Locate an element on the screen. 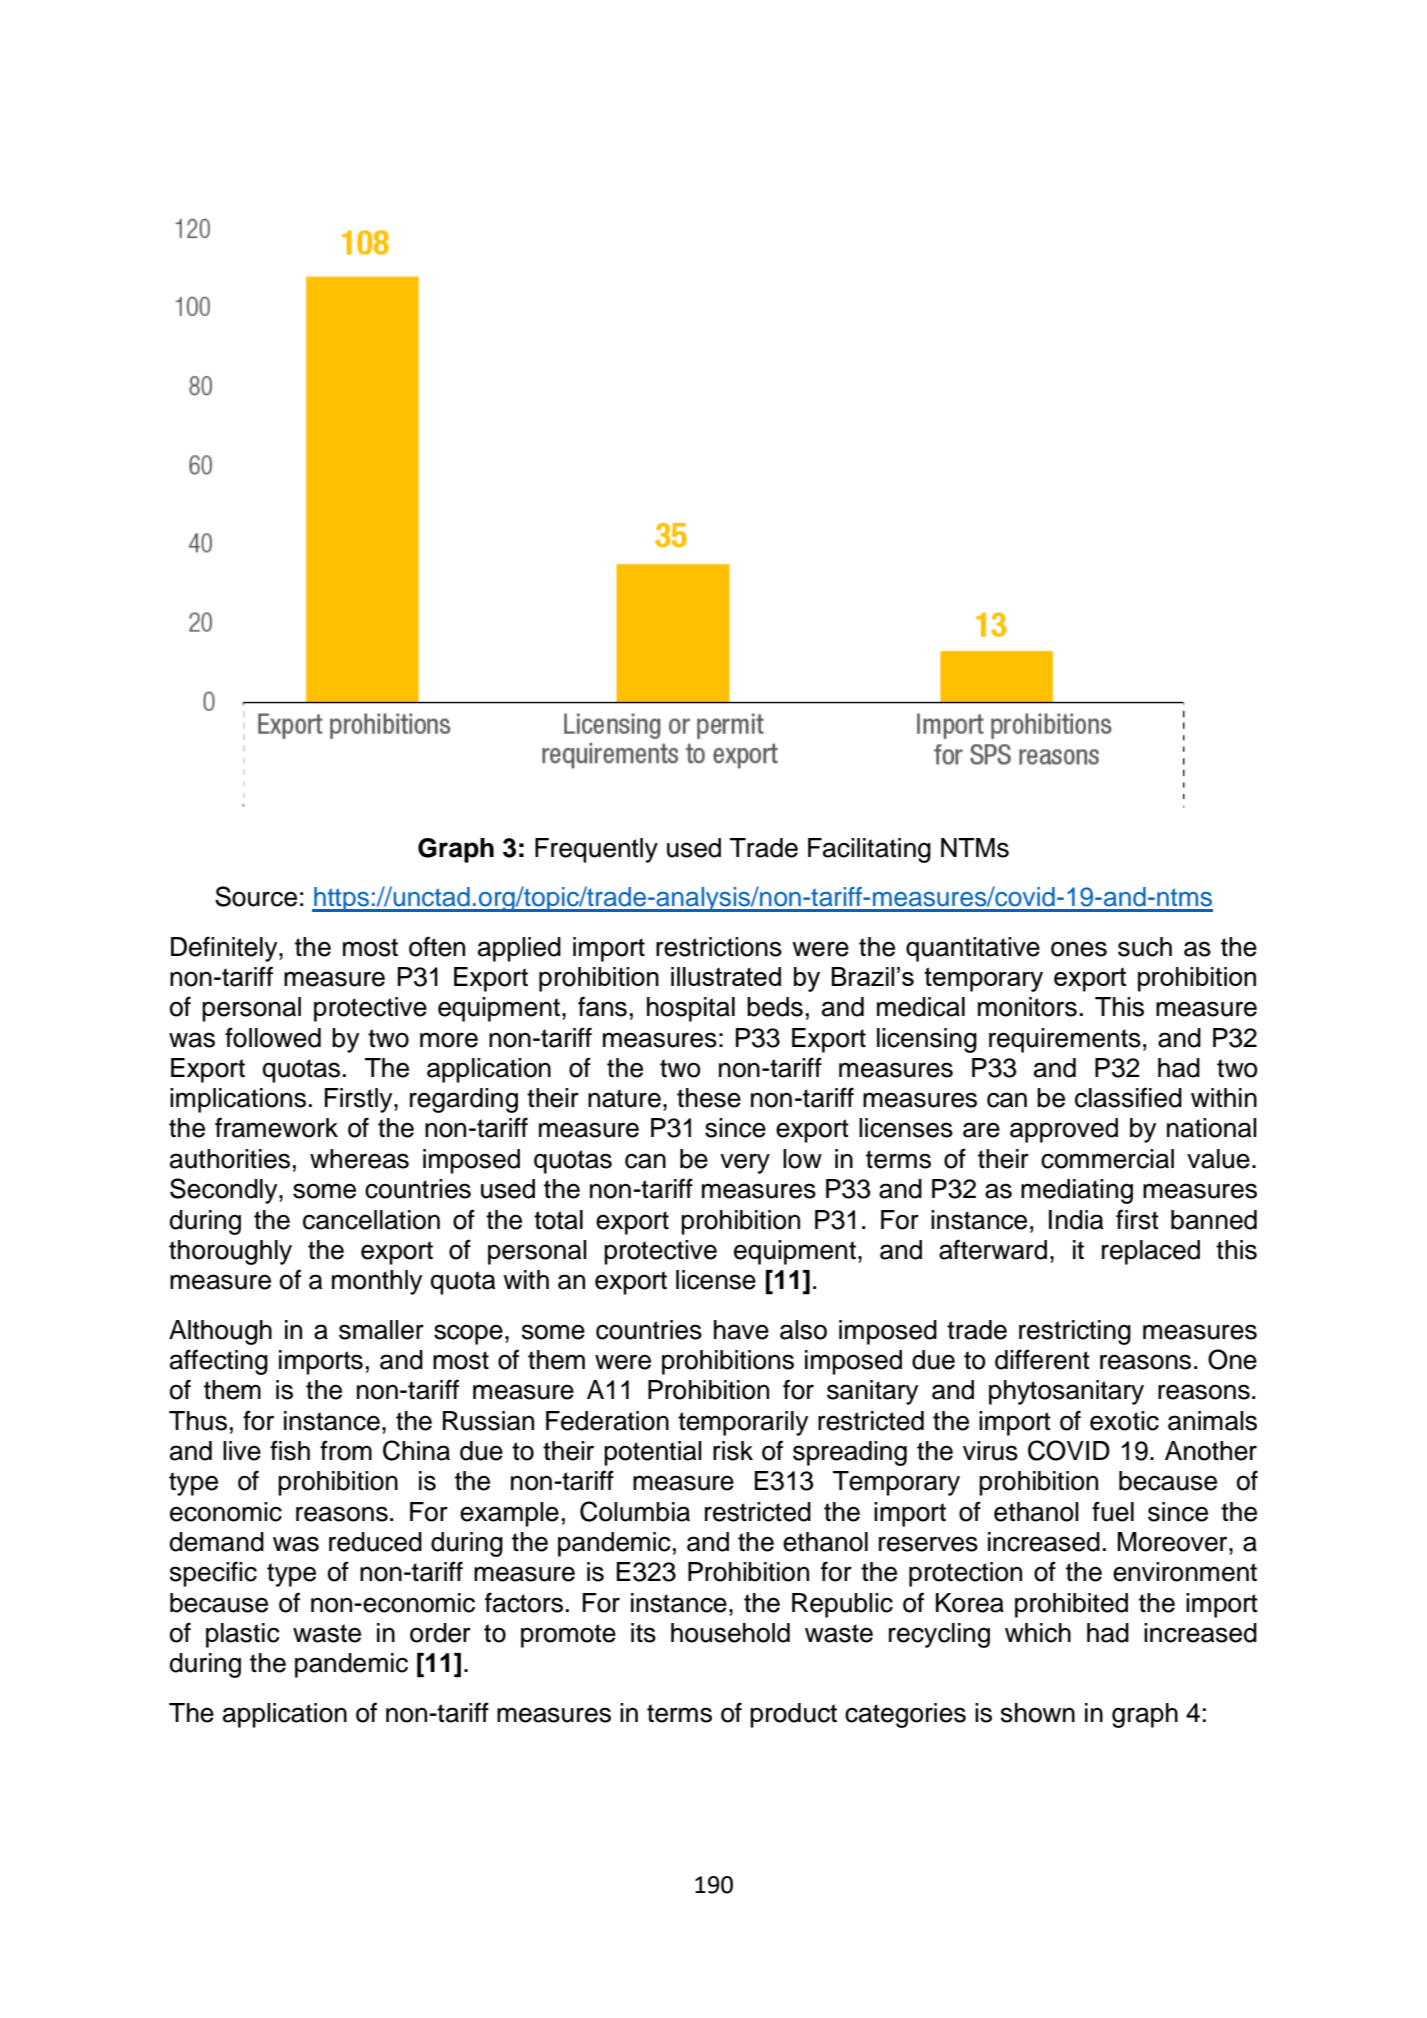 This screenshot has width=1427, height=2018. plastic is located at coordinates (243, 1635).
